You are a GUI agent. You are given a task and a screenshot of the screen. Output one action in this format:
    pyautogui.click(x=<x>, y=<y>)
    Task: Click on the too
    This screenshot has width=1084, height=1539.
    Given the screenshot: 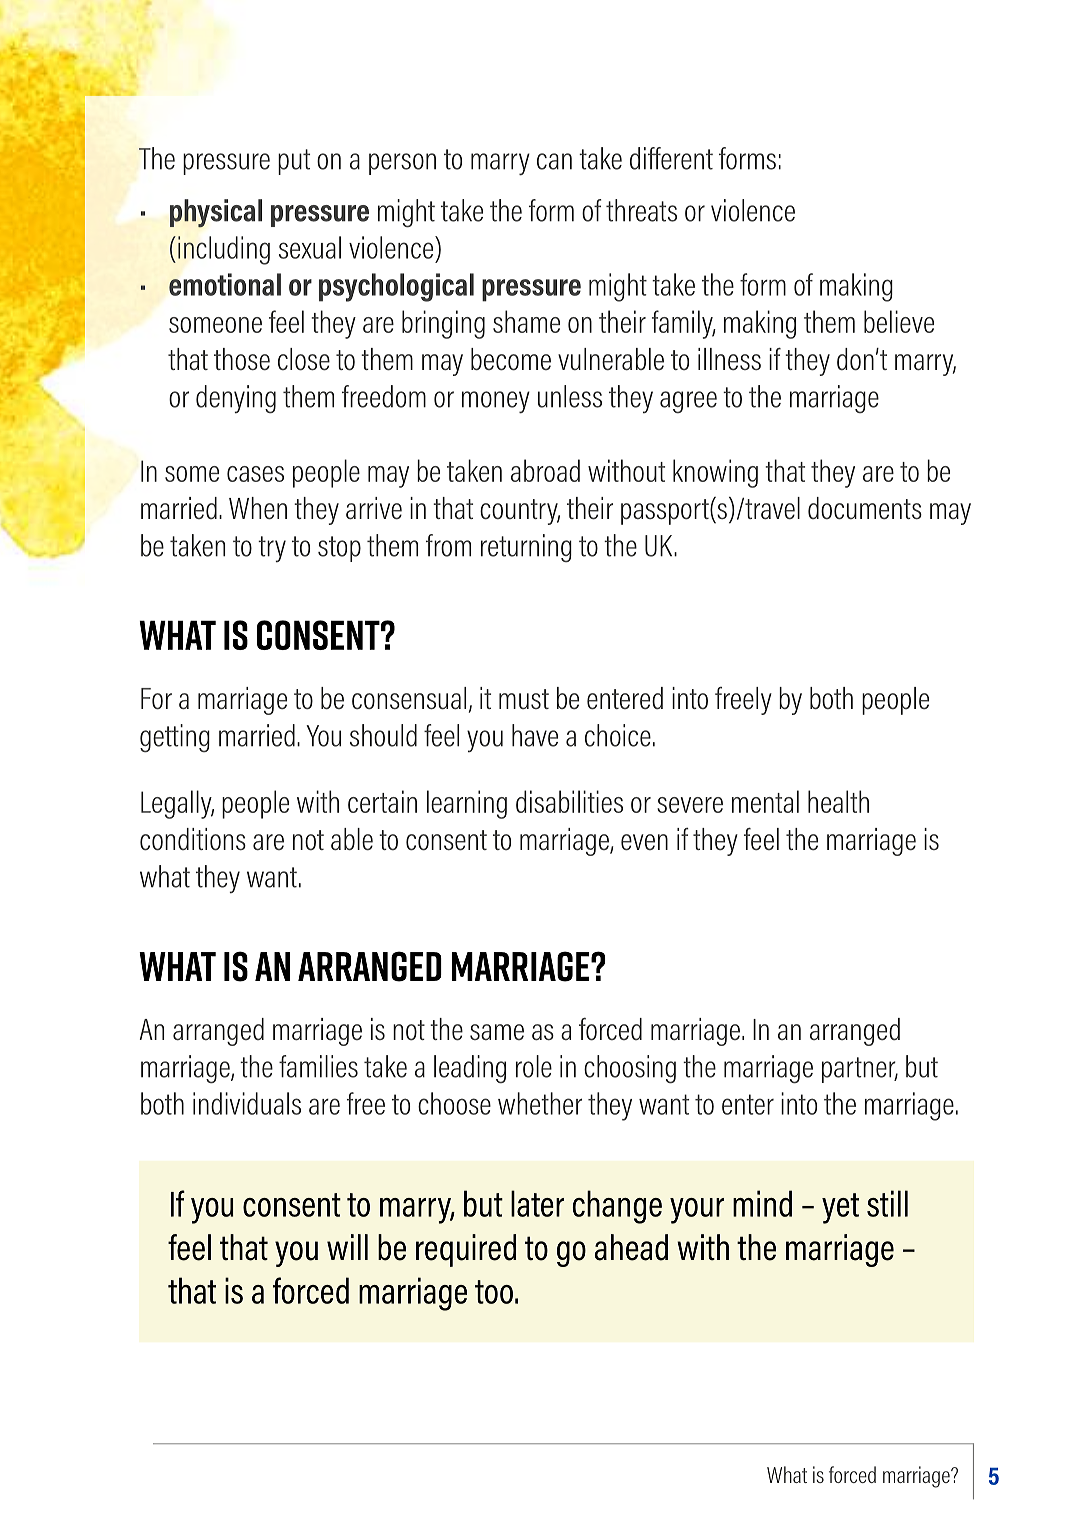 What is the action you would take?
    pyautogui.click(x=494, y=1292)
